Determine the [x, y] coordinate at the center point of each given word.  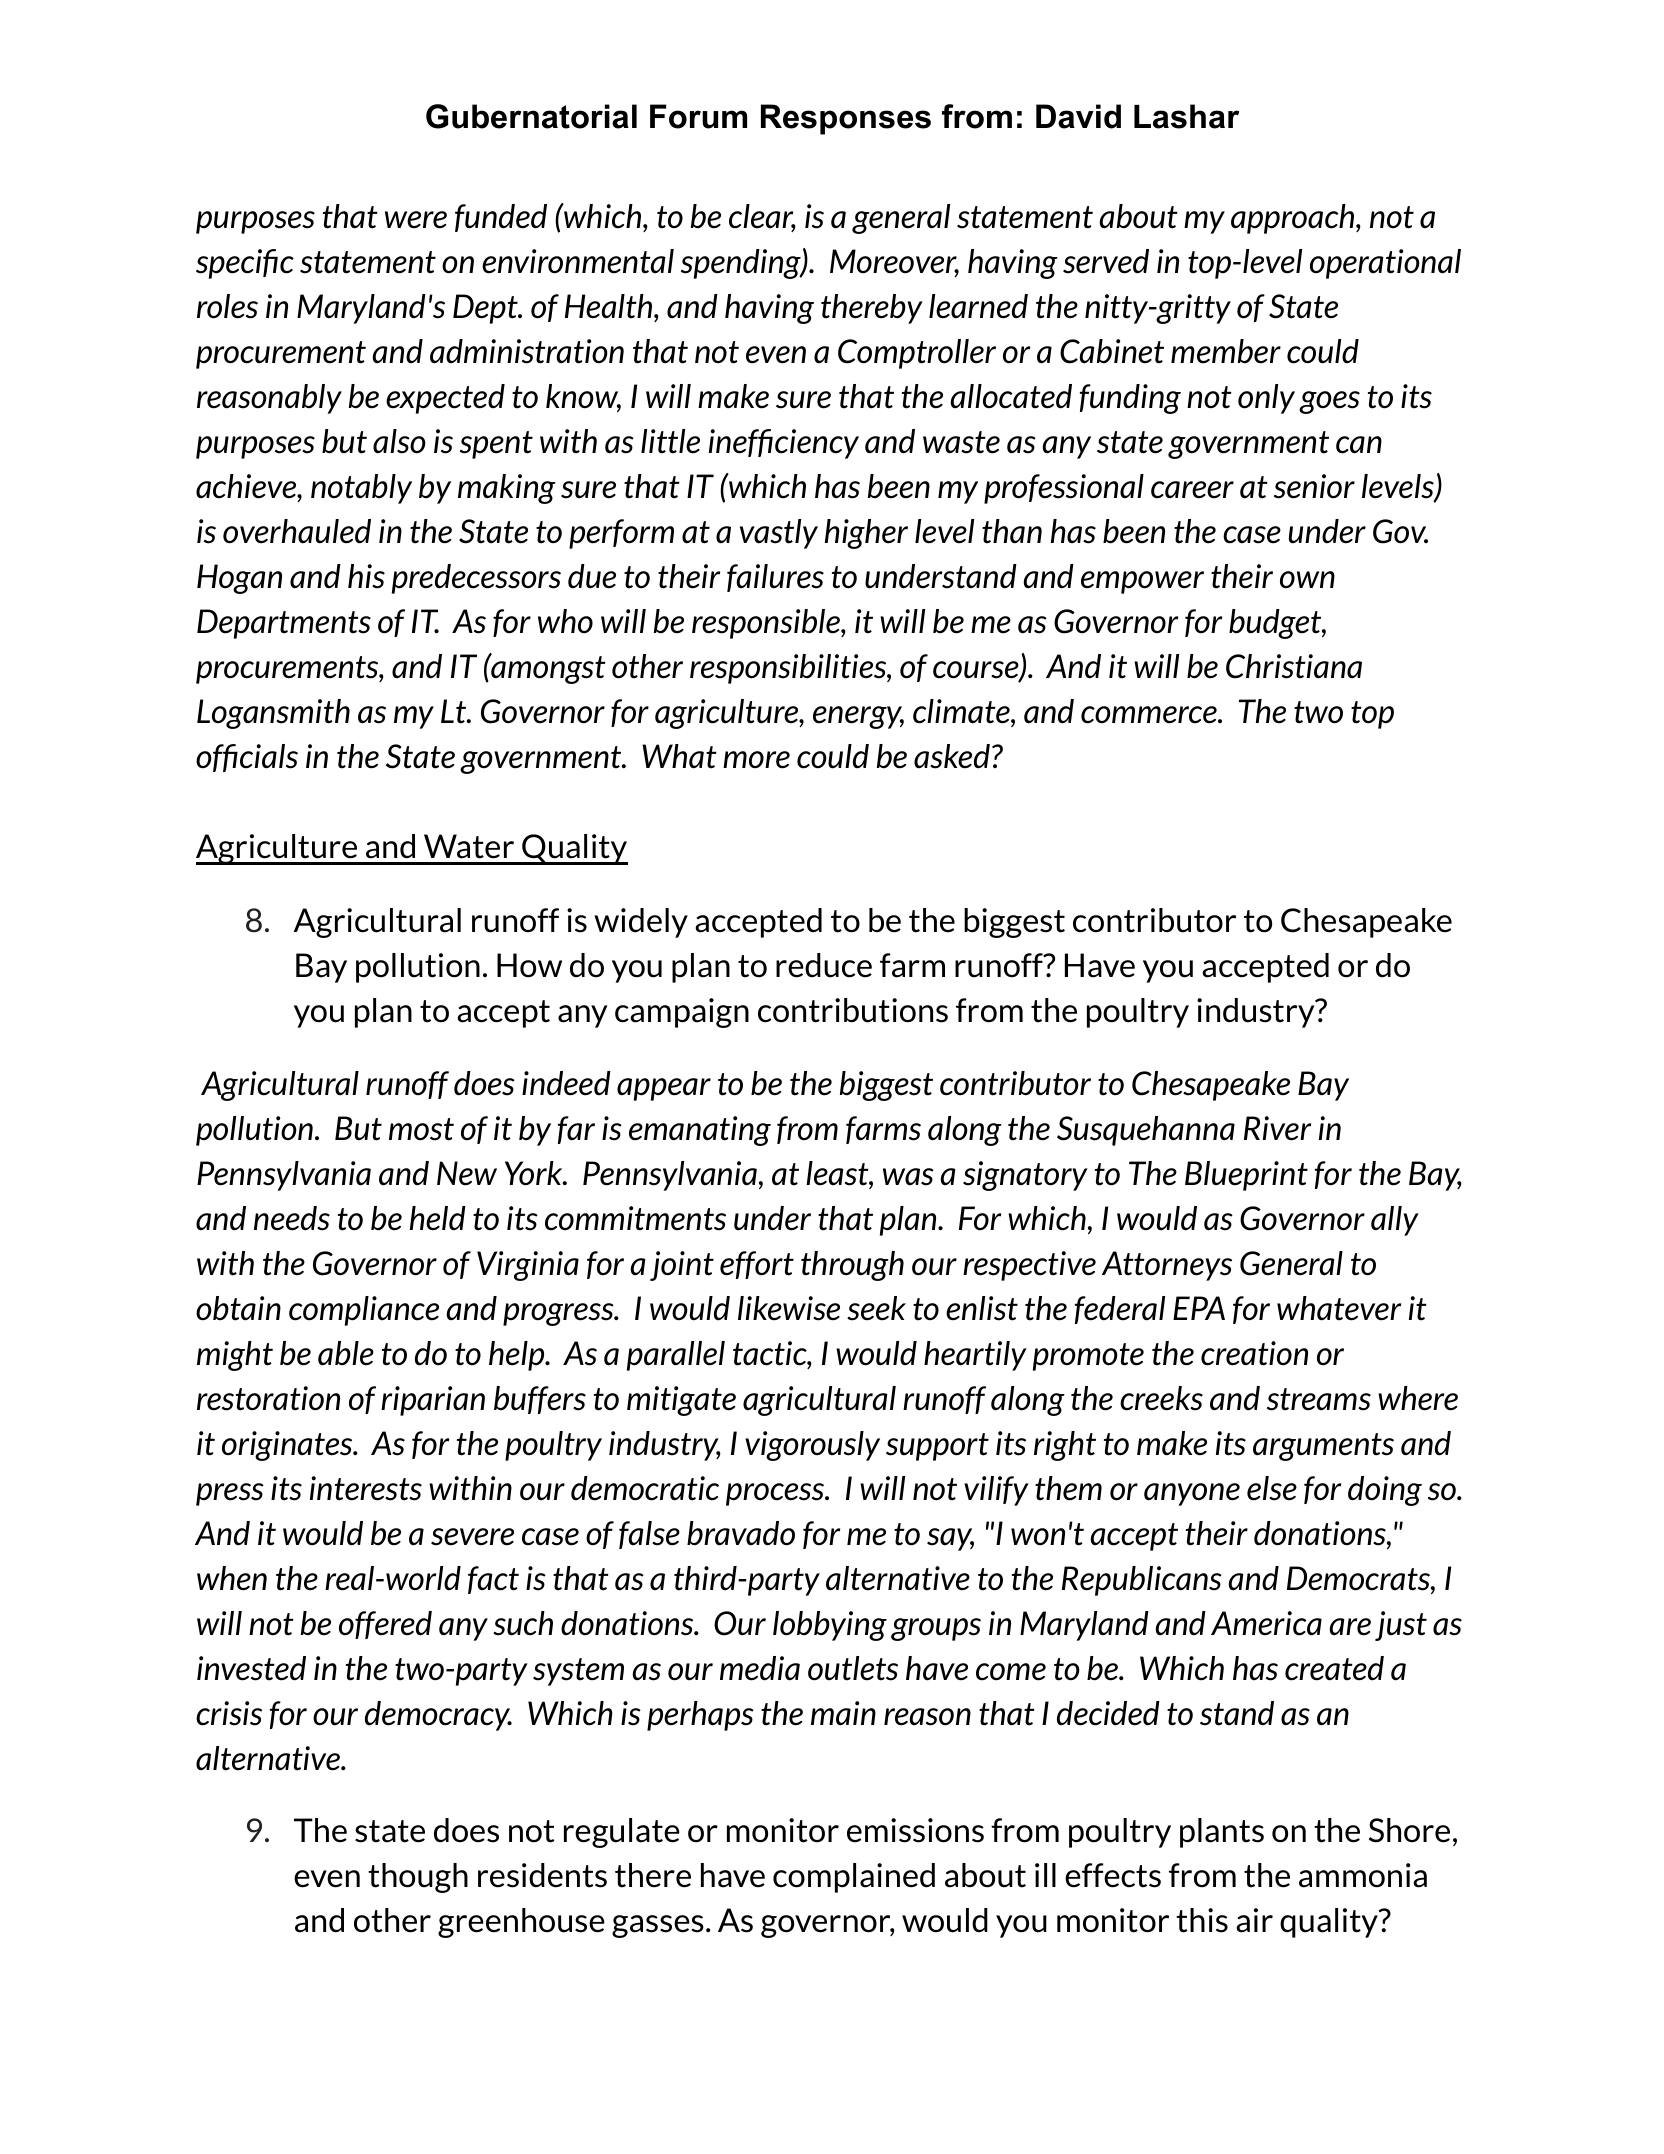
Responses [846, 119]
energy [858, 717]
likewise [789, 1308]
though [418, 1878]
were [416, 220]
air [1254, 1920]
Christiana [1294, 666]
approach [1294, 219]
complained [854, 1878]
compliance [364, 1311]
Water [469, 846]
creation [1254, 1353]
